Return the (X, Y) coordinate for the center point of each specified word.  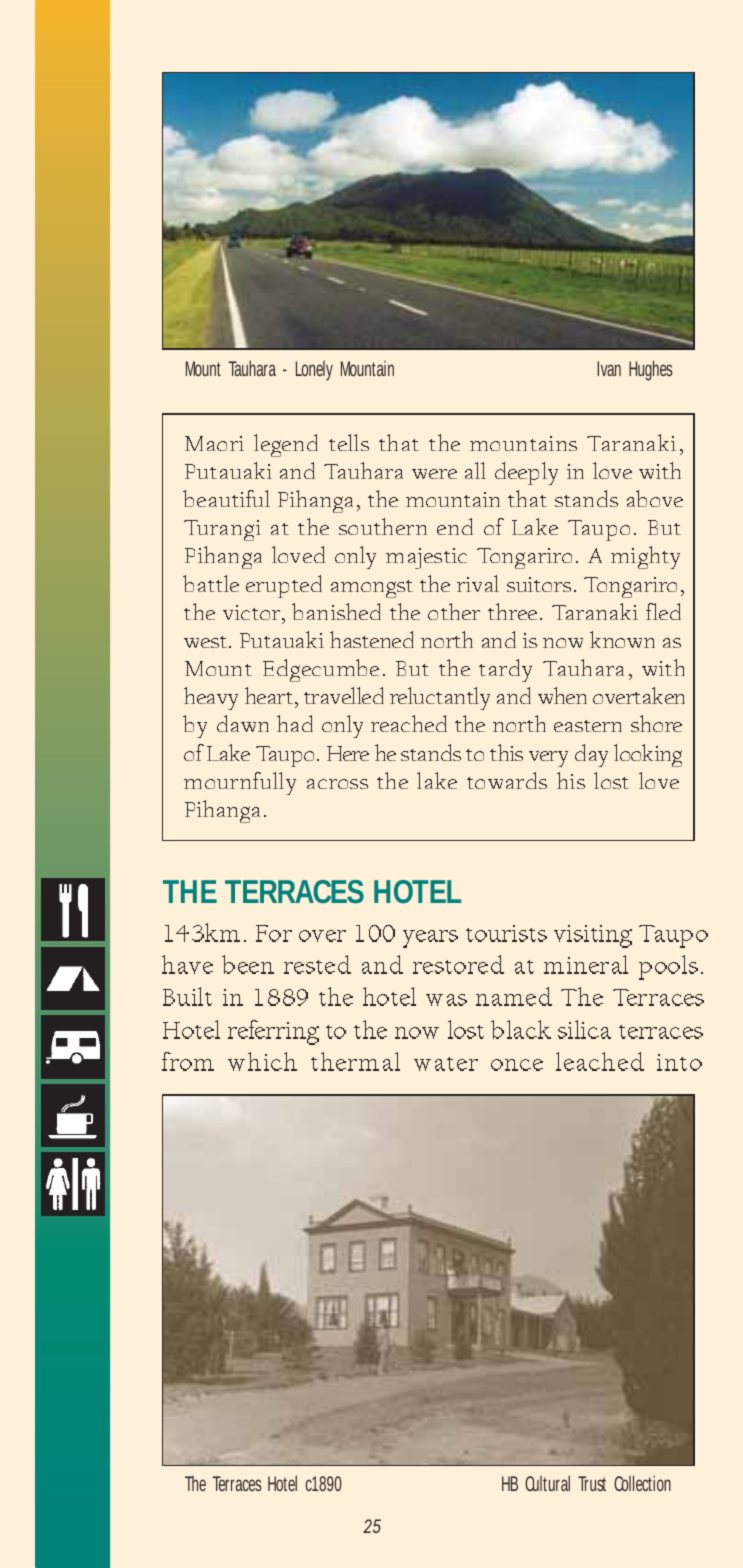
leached (600, 1061)
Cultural (547, 1483)
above (655, 498)
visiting (593, 936)
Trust (592, 1483)
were (434, 474)
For (274, 933)
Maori (214, 443)
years (430, 939)
